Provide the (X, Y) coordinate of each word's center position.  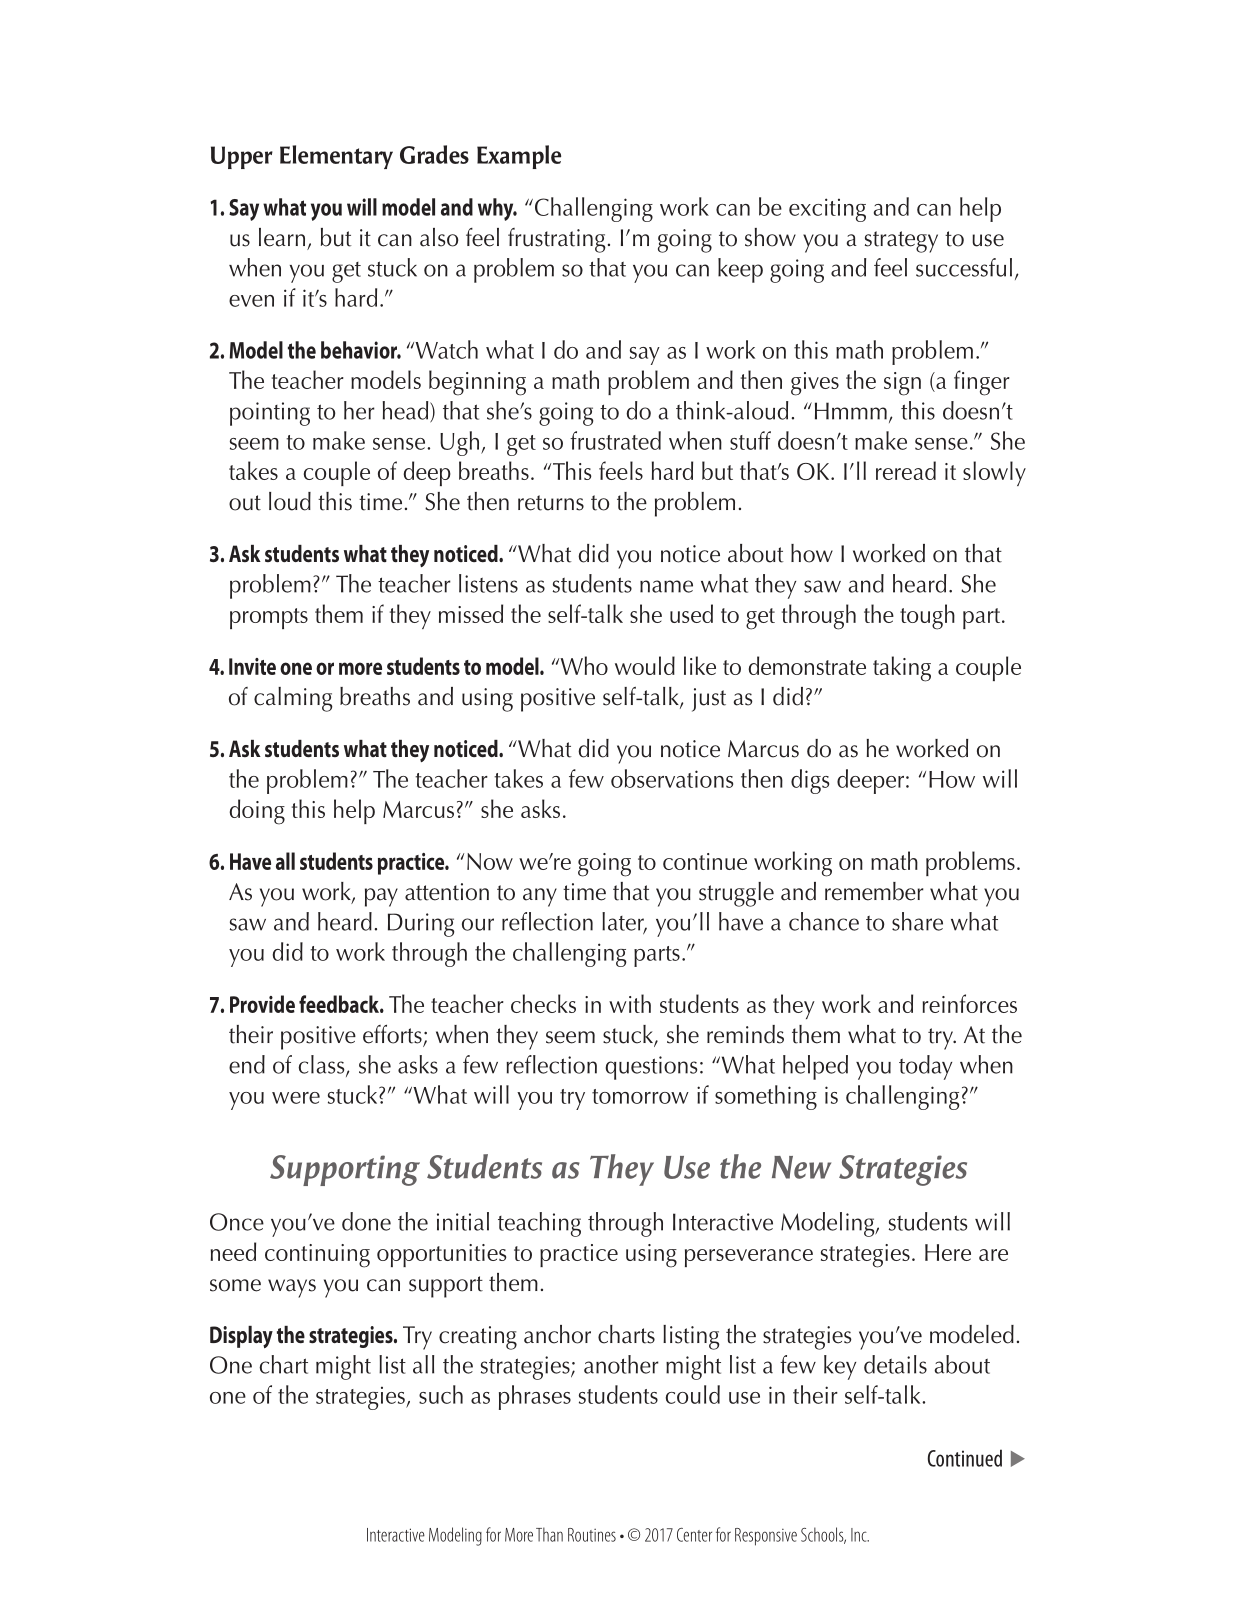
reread (906, 470)
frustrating (557, 240)
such (441, 1394)
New (801, 1167)
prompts (269, 618)
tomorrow (640, 1096)
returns (551, 503)
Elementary (336, 157)
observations (672, 778)
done (366, 1221)
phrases (535, 1397)
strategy (901, 242)
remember (874, 891)
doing (257, 812)
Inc (860, 1535)
